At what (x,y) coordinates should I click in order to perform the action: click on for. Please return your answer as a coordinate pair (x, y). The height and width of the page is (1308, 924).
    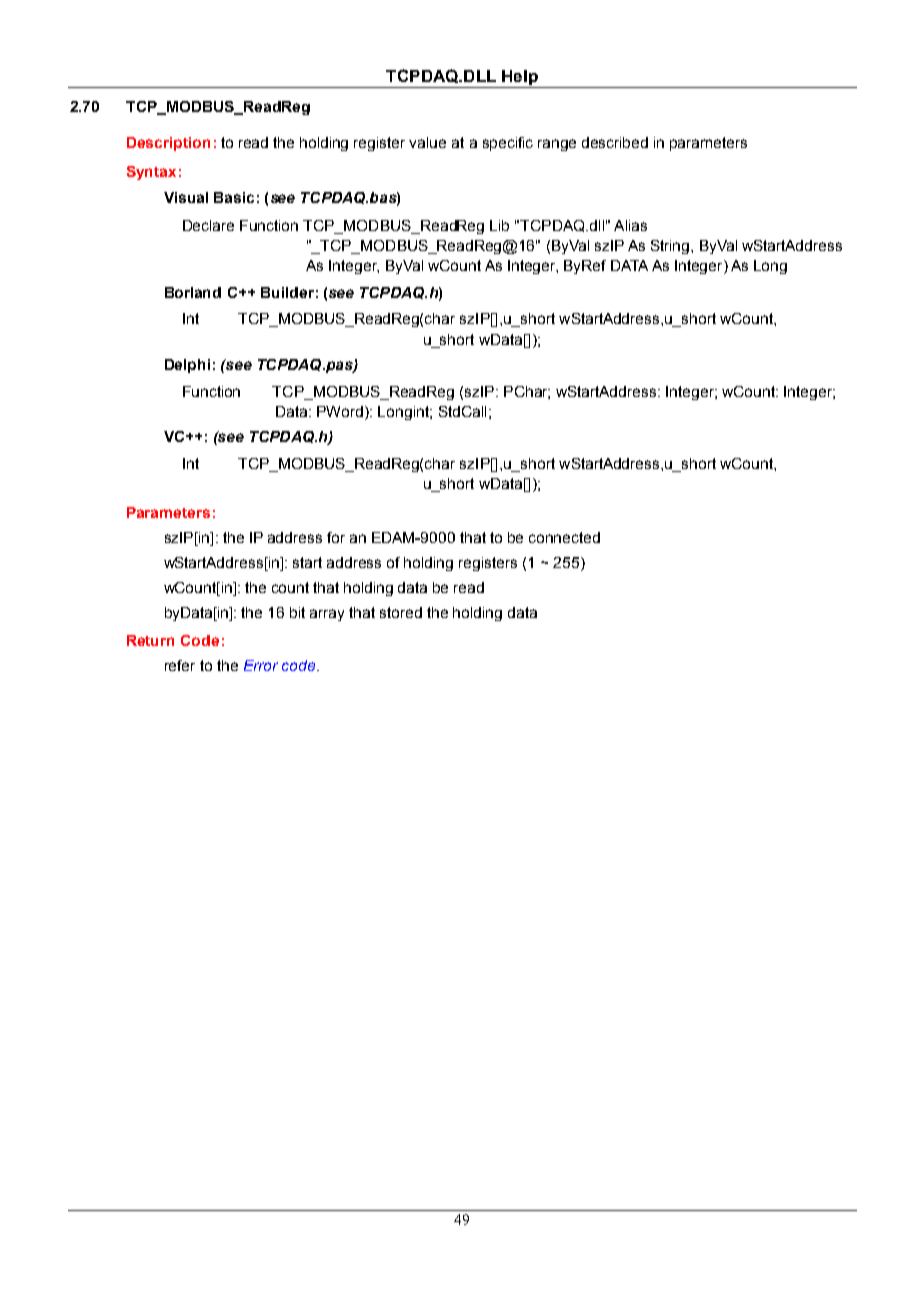
    Looking at the image, I should click on (336, 537).
